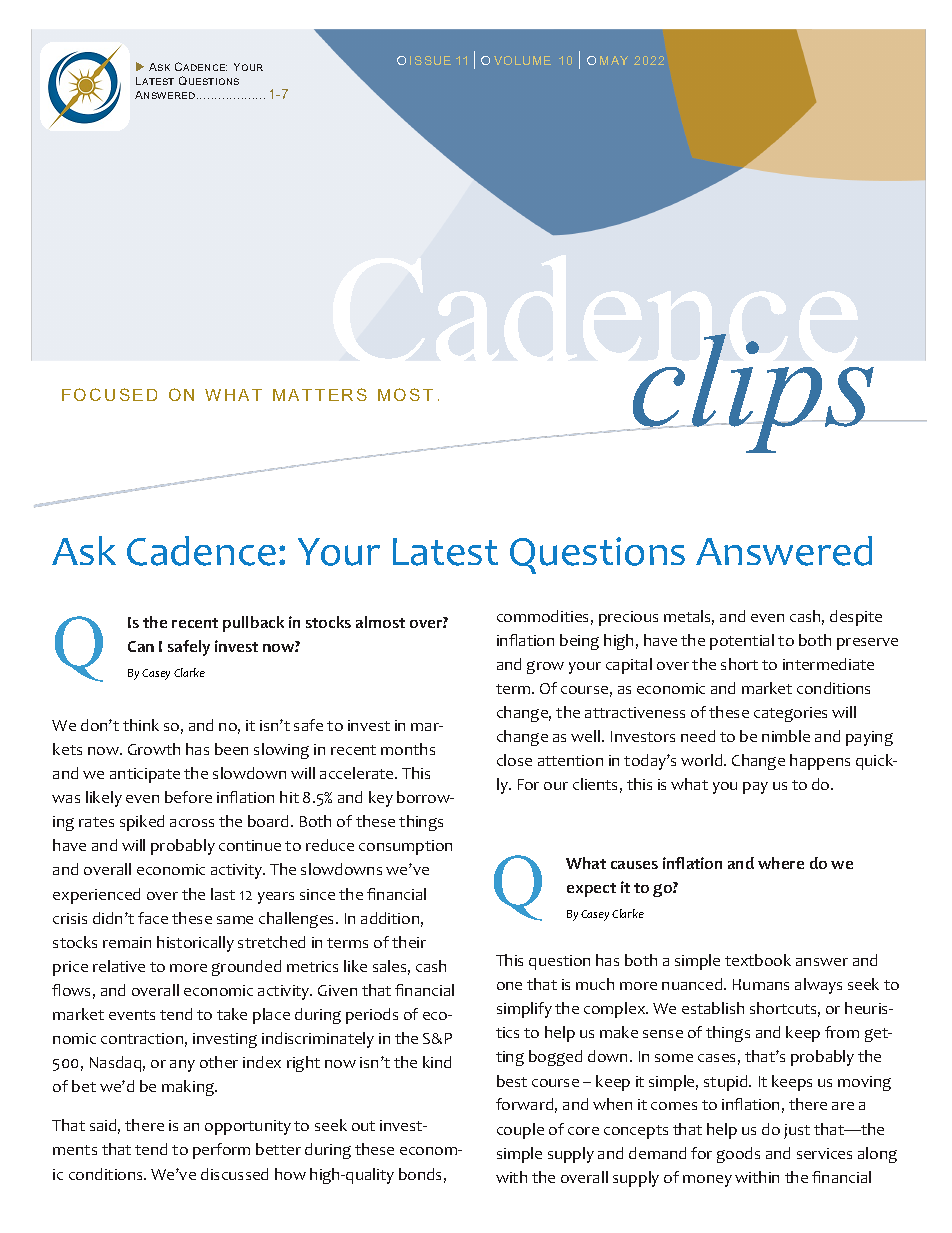 The width and height of the screenshot is (952, 1233). I want to click on close, so click(514, 760).
